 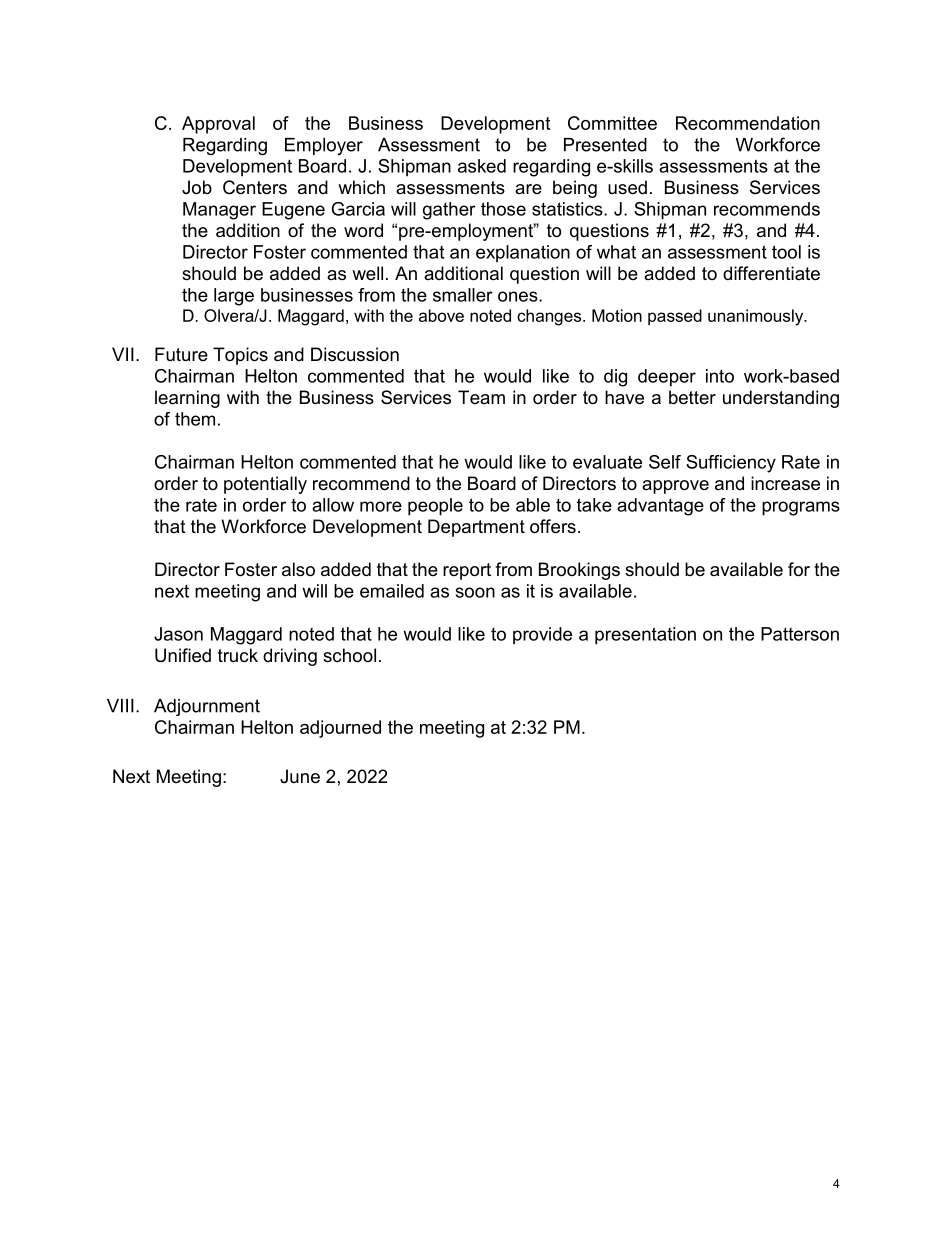 I want to click on Team, so click(x=481, y=397).
